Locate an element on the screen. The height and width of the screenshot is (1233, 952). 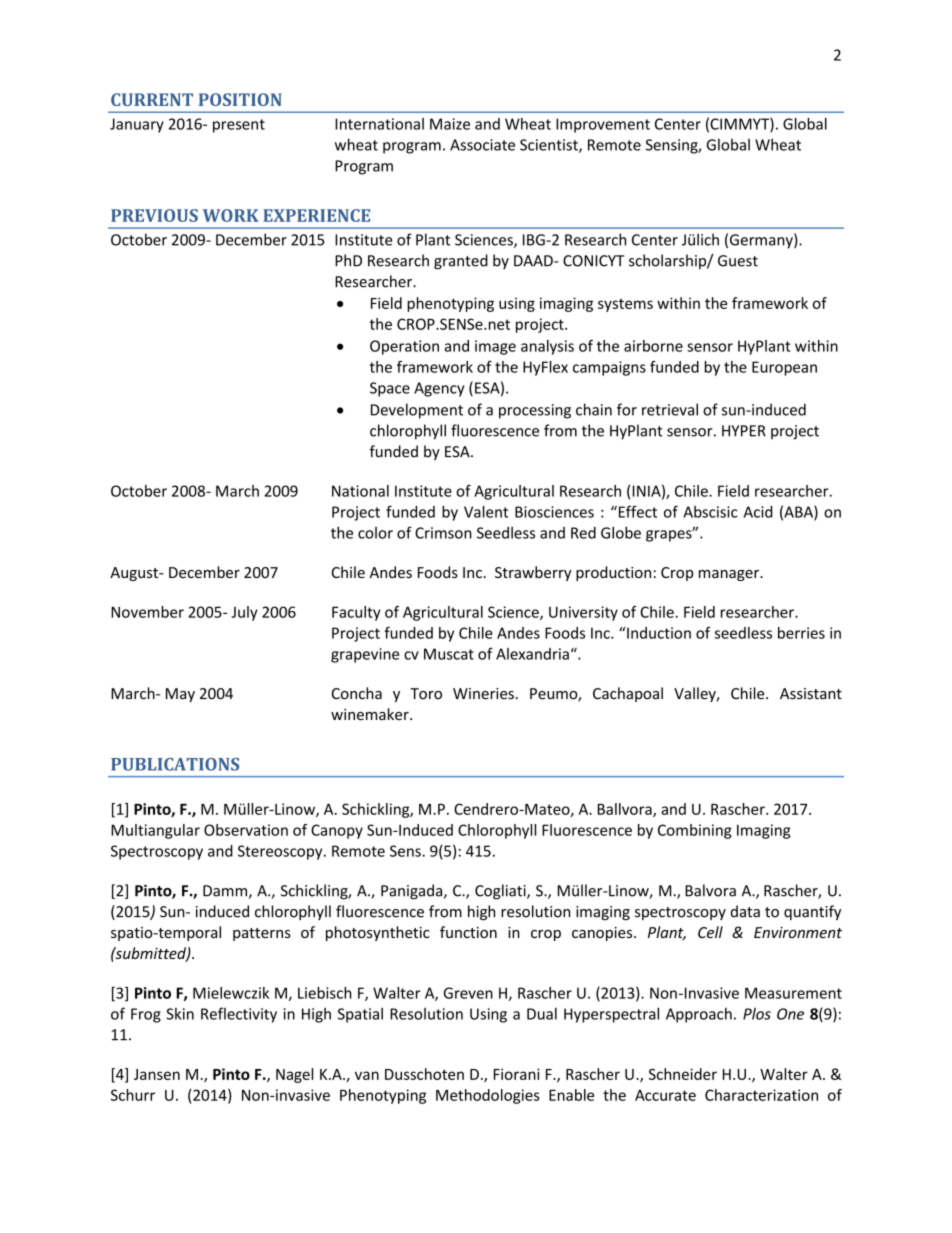
Associate is located at coordinates (482, 145).
